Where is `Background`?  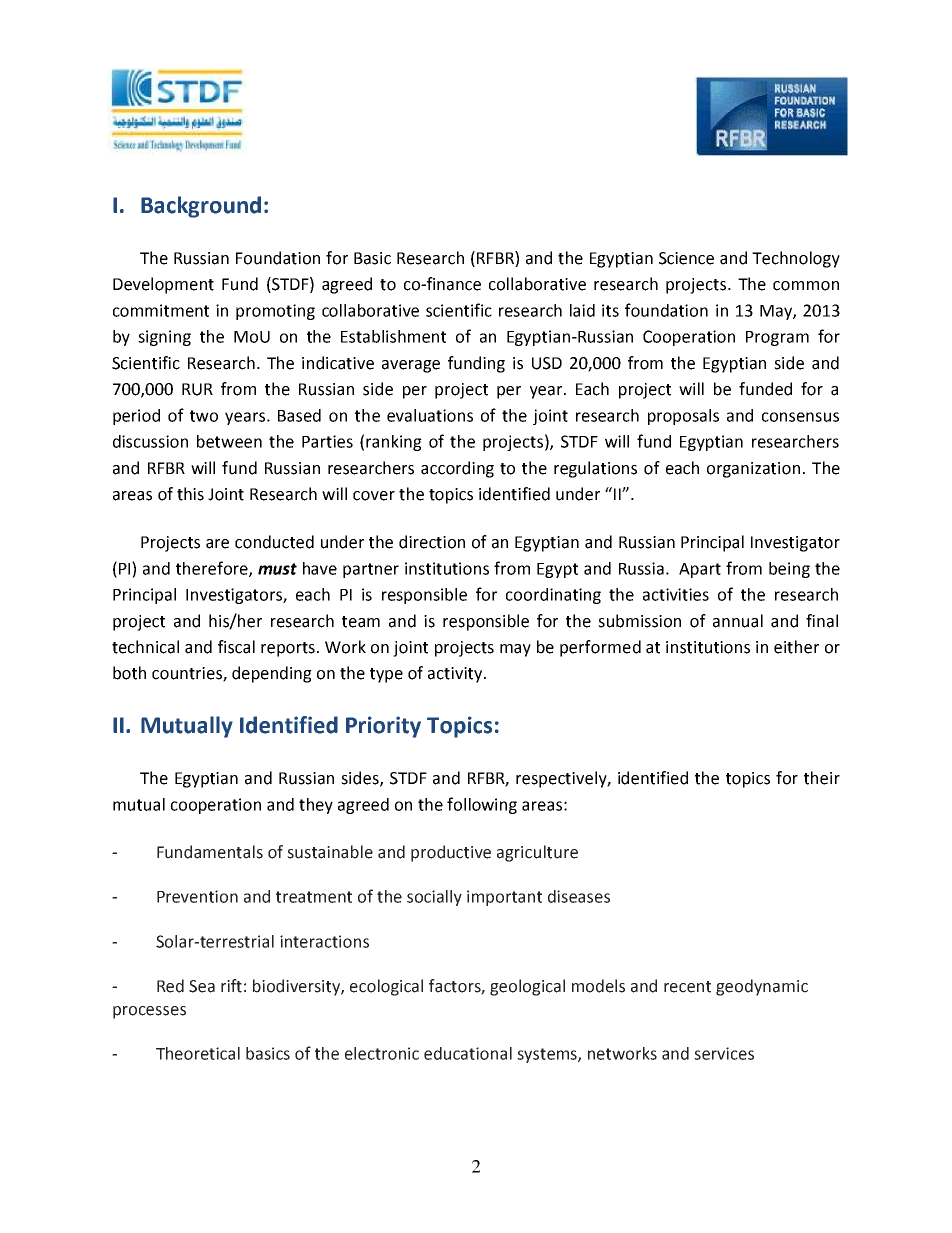
Background is located at coordinates (201, 207).
